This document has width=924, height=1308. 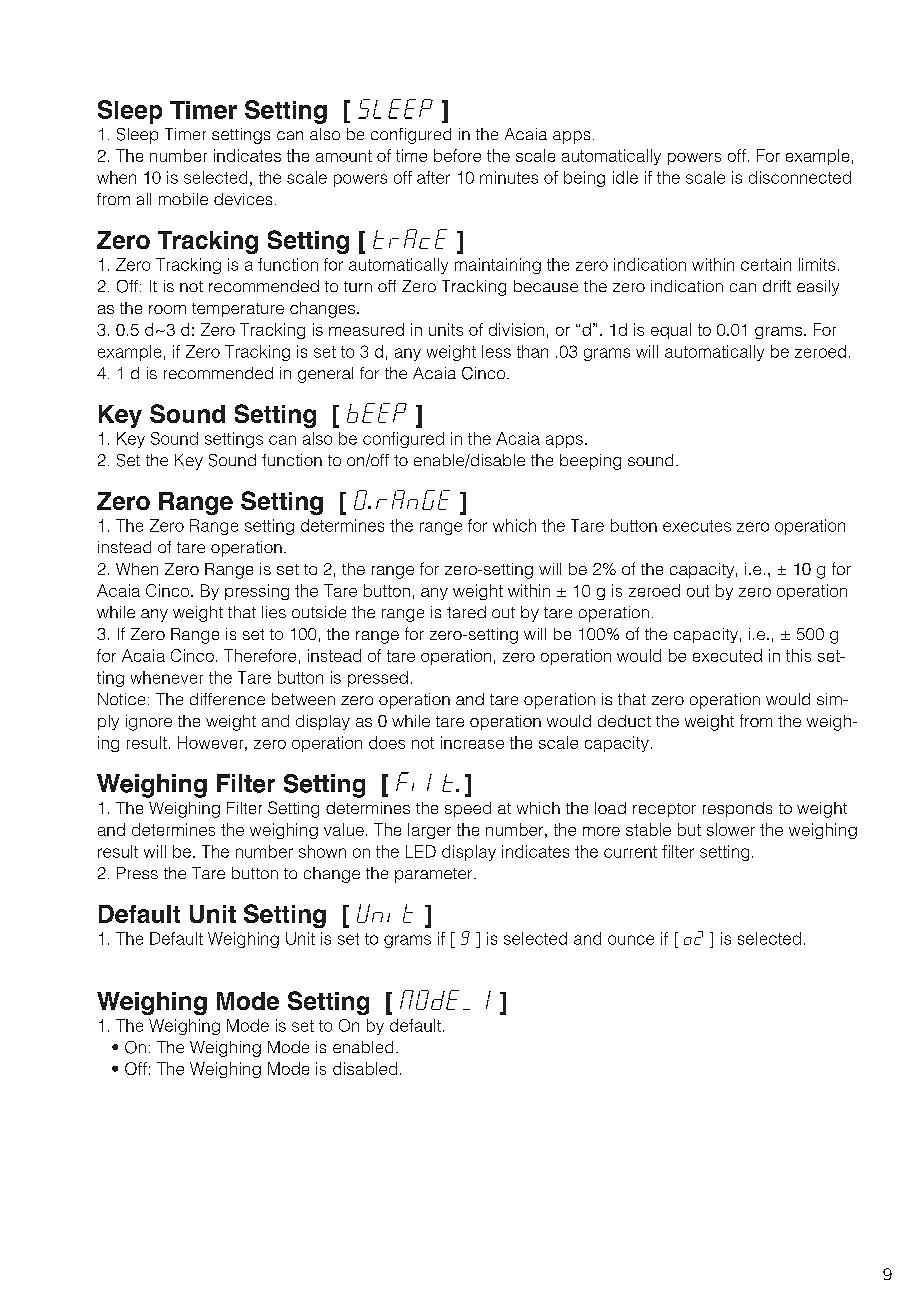 I want to click on after, so click(x=433, y=177).
